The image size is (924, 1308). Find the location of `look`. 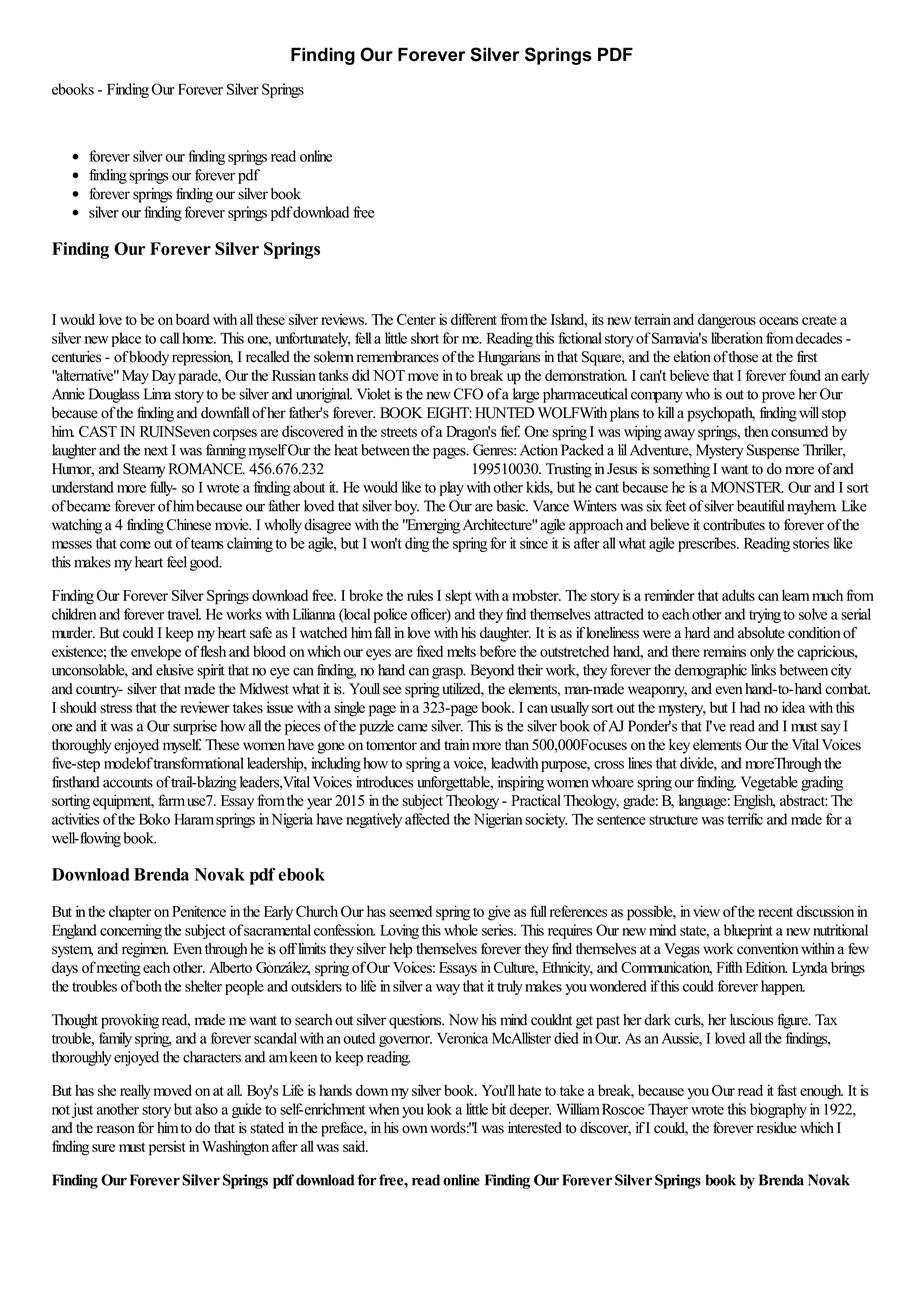

look is located at coordinates (439, 1109).
